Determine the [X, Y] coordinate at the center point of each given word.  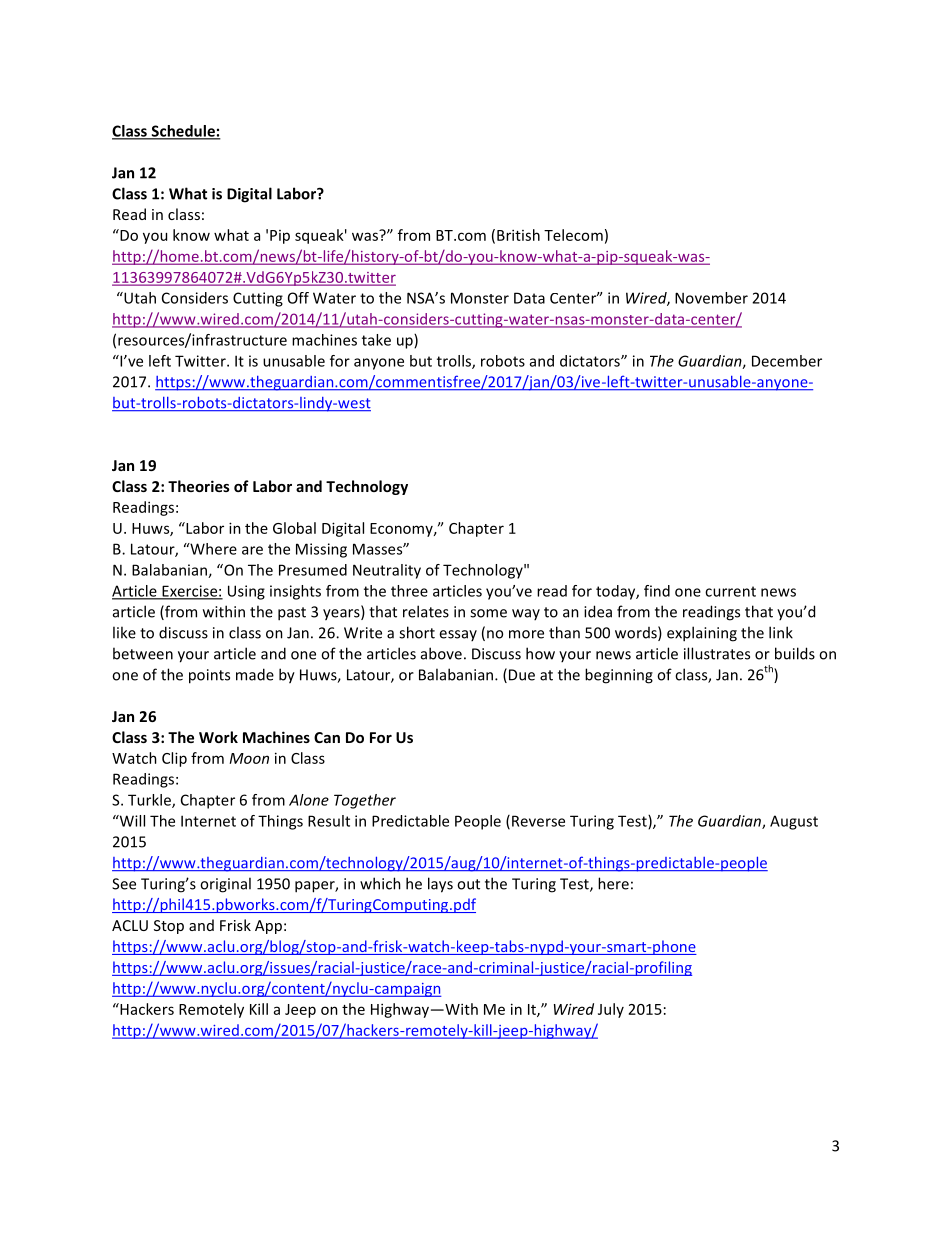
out [468, 884]
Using [246, 592]
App [268, 927]
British [518, 235]
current [730, 591]
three [409, 591]
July [611, 1010]
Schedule [183, 132]
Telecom [573, 235]
